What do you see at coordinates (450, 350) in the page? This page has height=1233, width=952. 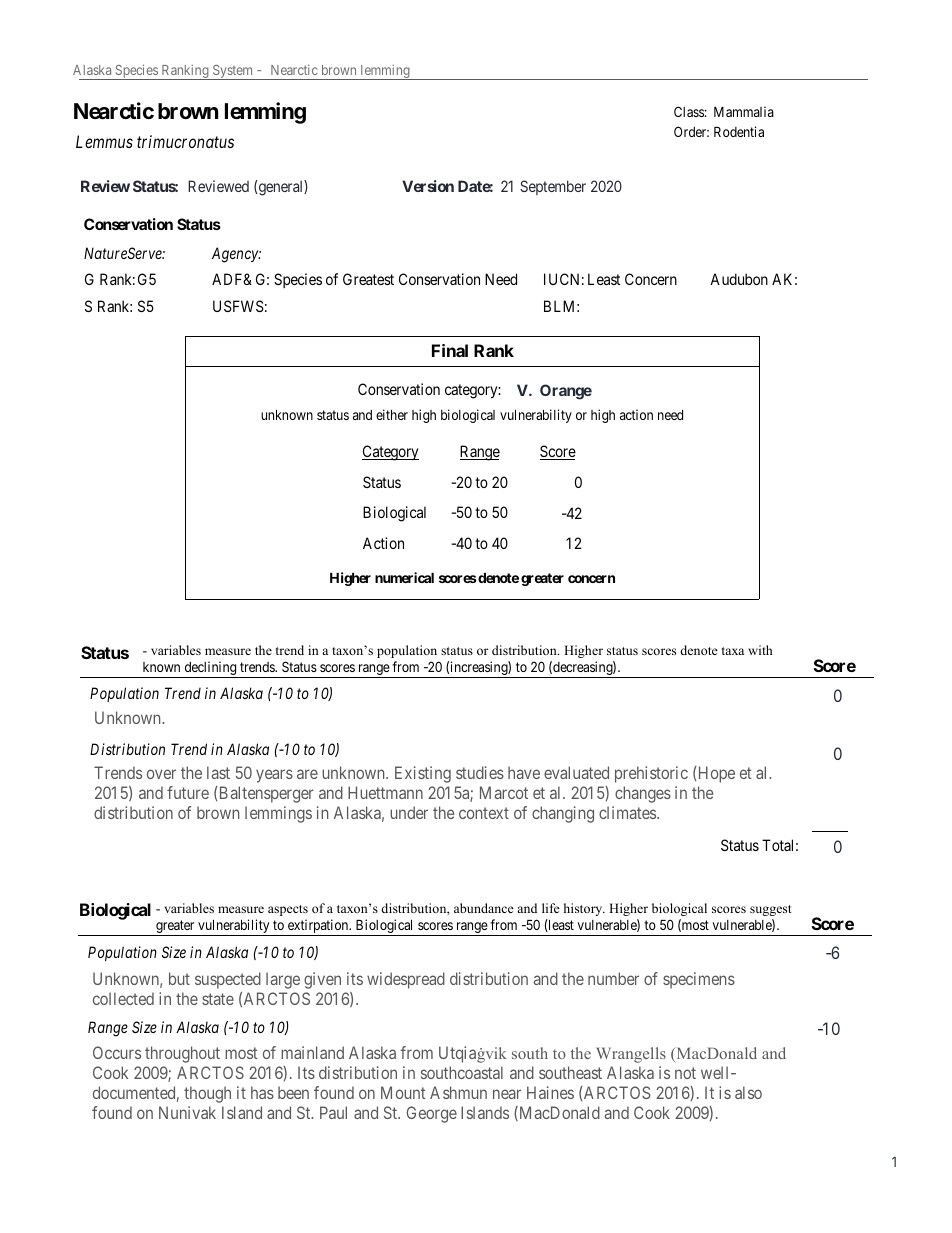 I see `Final` at bounding box center [450, 350].
